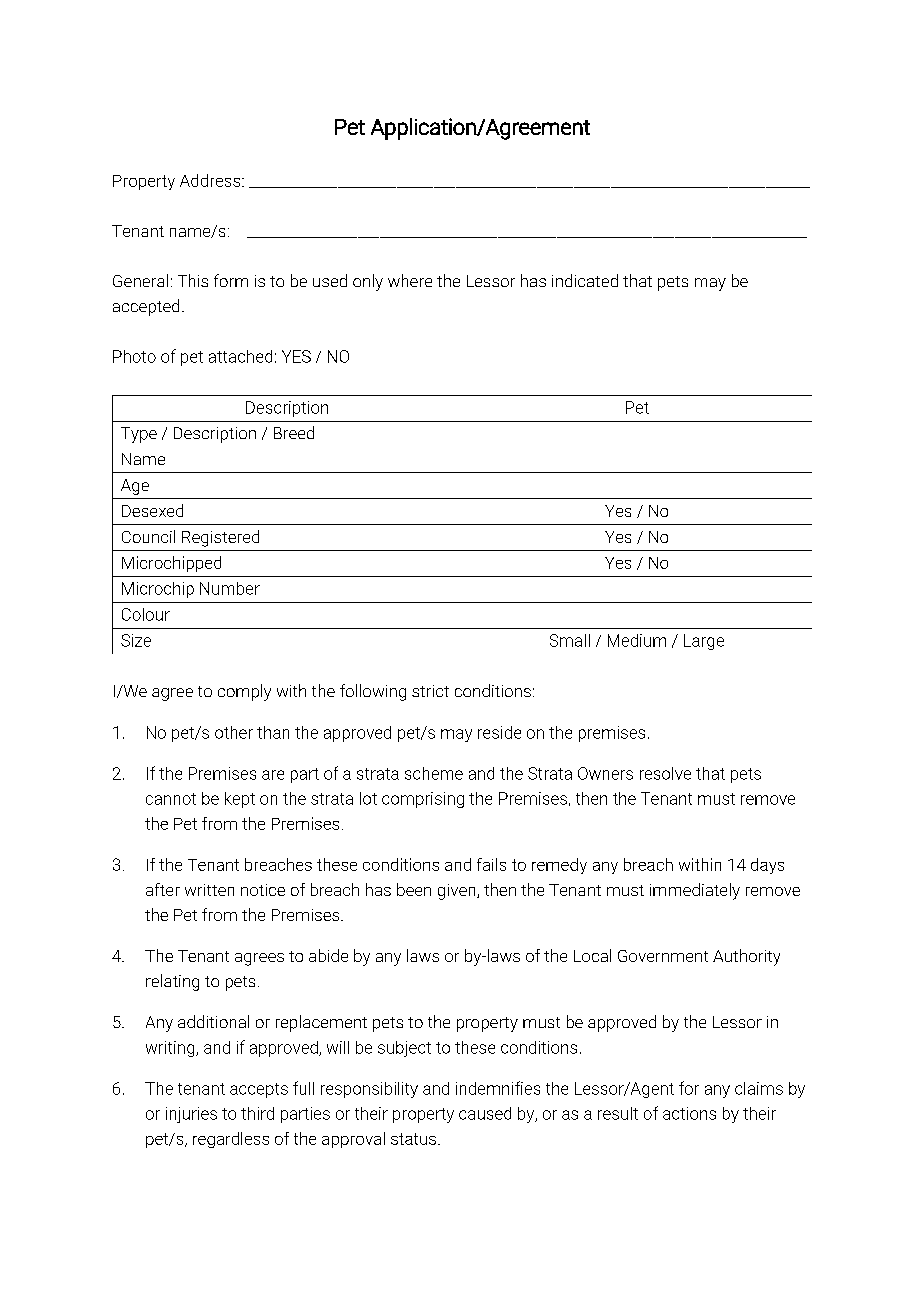 The height and width of the screenshot is (1308, 924). I want to click on Breed, so click(294, 432).
